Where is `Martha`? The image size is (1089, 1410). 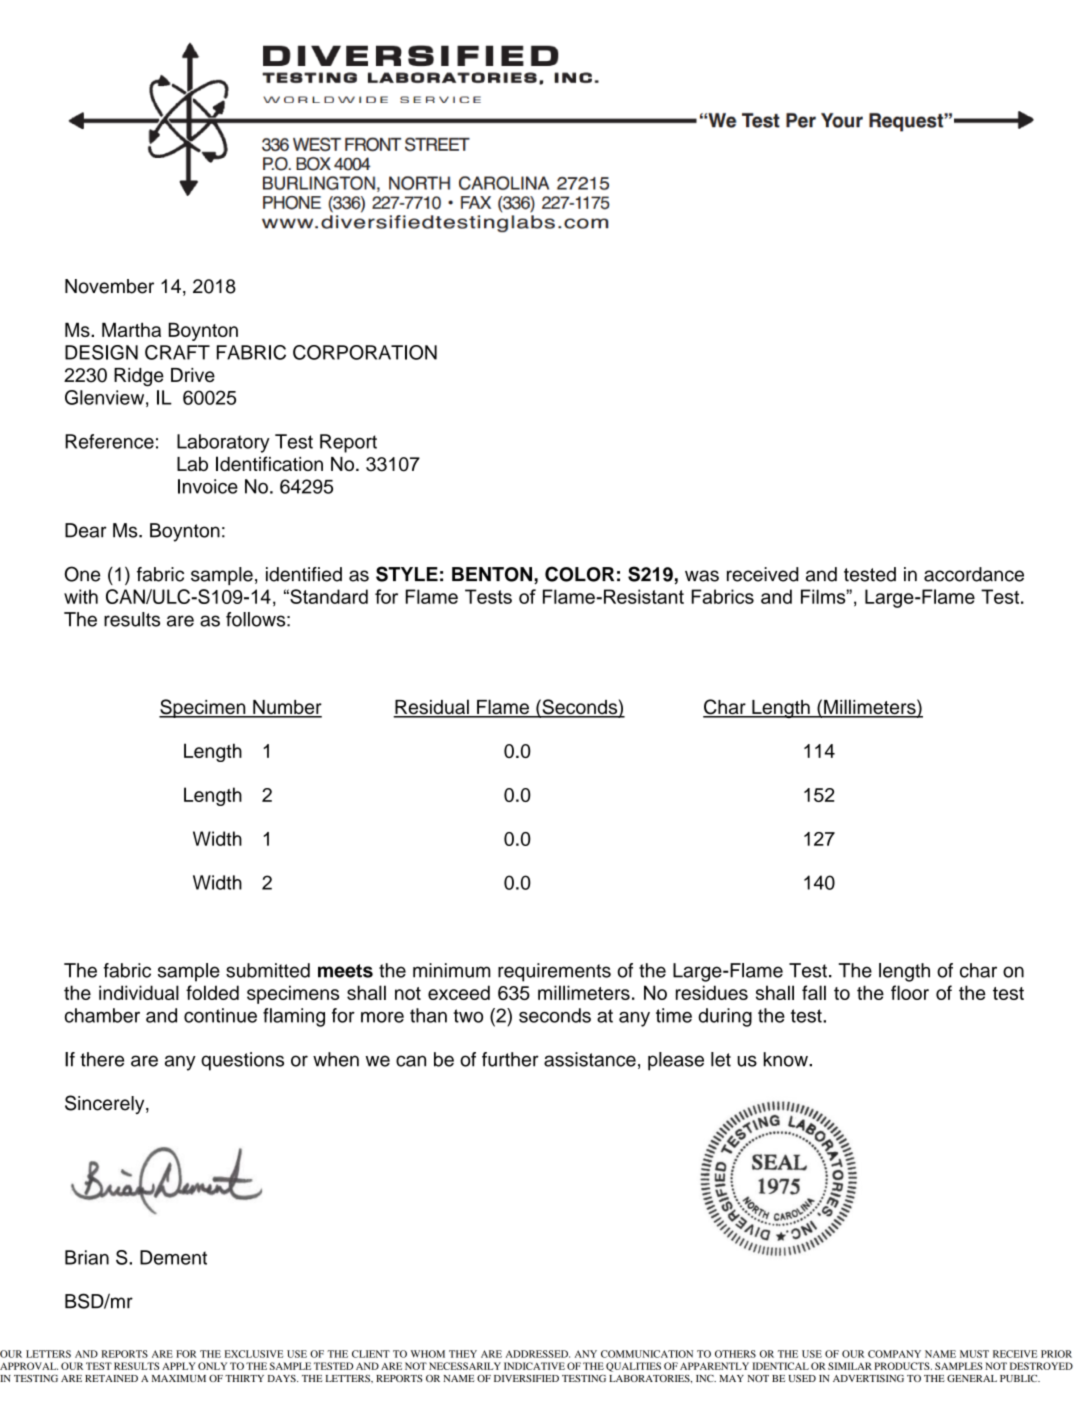
Martha is located at coordinates (131, 329).
